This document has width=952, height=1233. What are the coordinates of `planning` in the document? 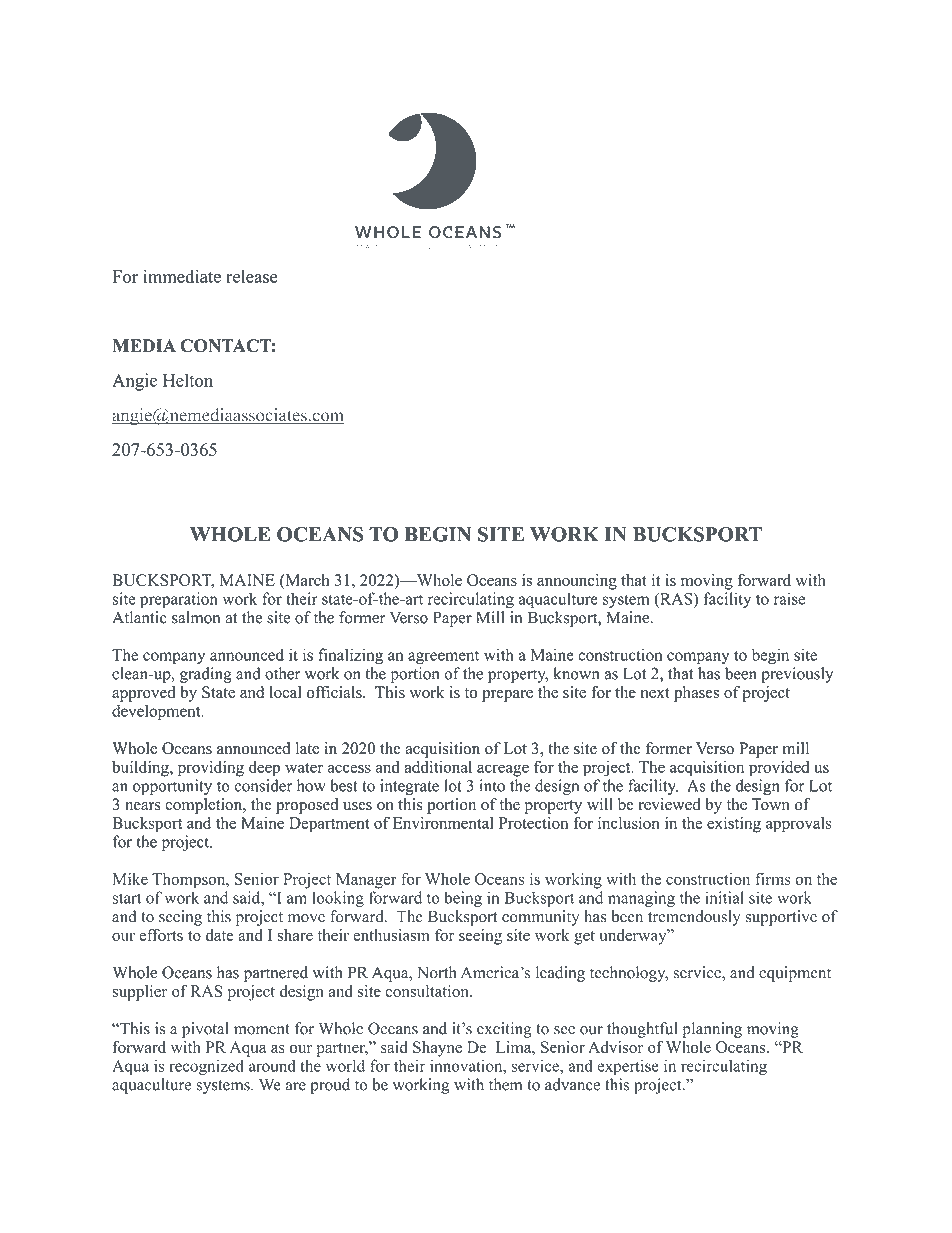 It's located at (712, 1030).
